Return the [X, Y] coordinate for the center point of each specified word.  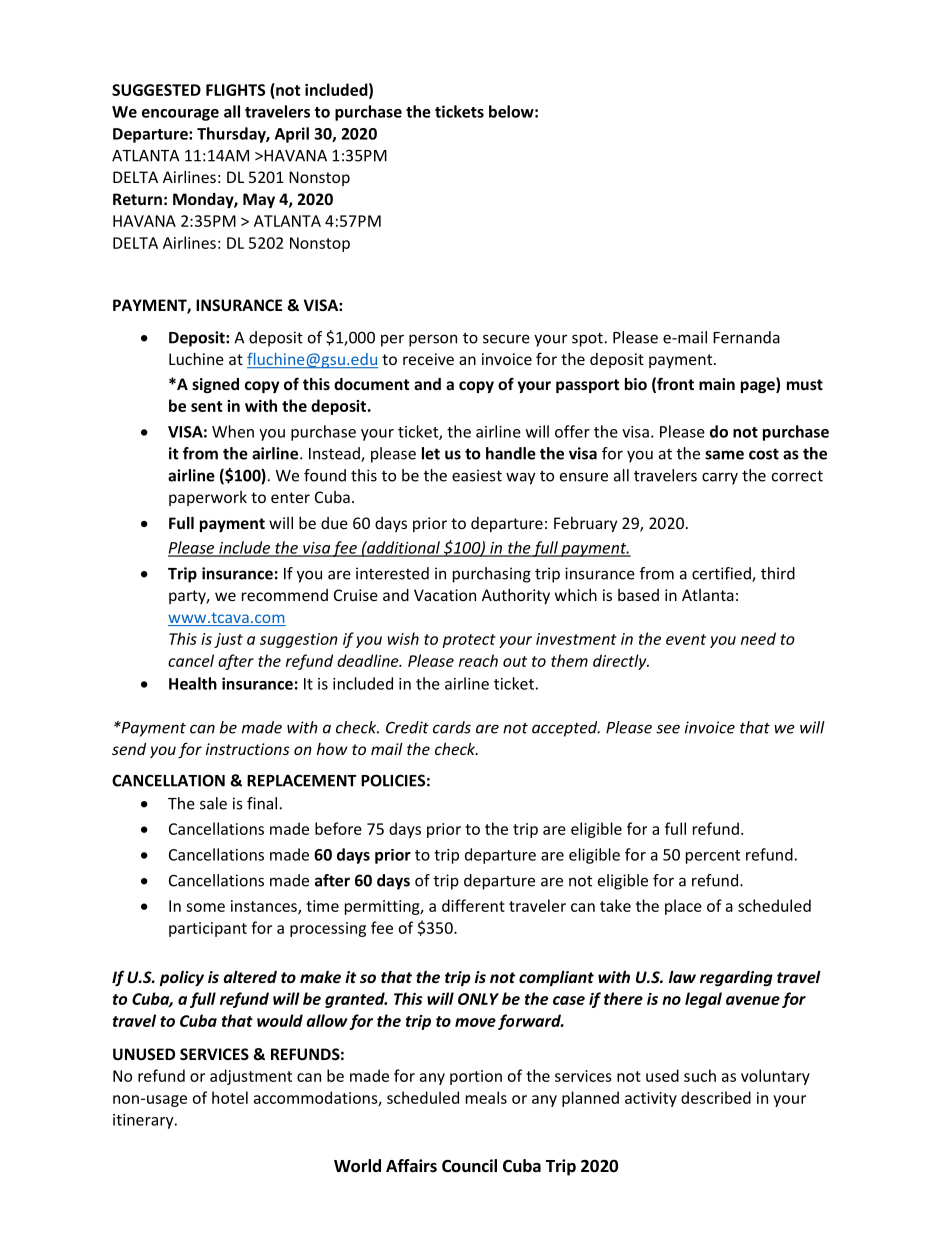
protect [469, 641]
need [758, 638]
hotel [230, 1097]
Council [469, 1165]
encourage [180, 115]
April [292, 135]
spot [587, 339]
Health [193, 683]
